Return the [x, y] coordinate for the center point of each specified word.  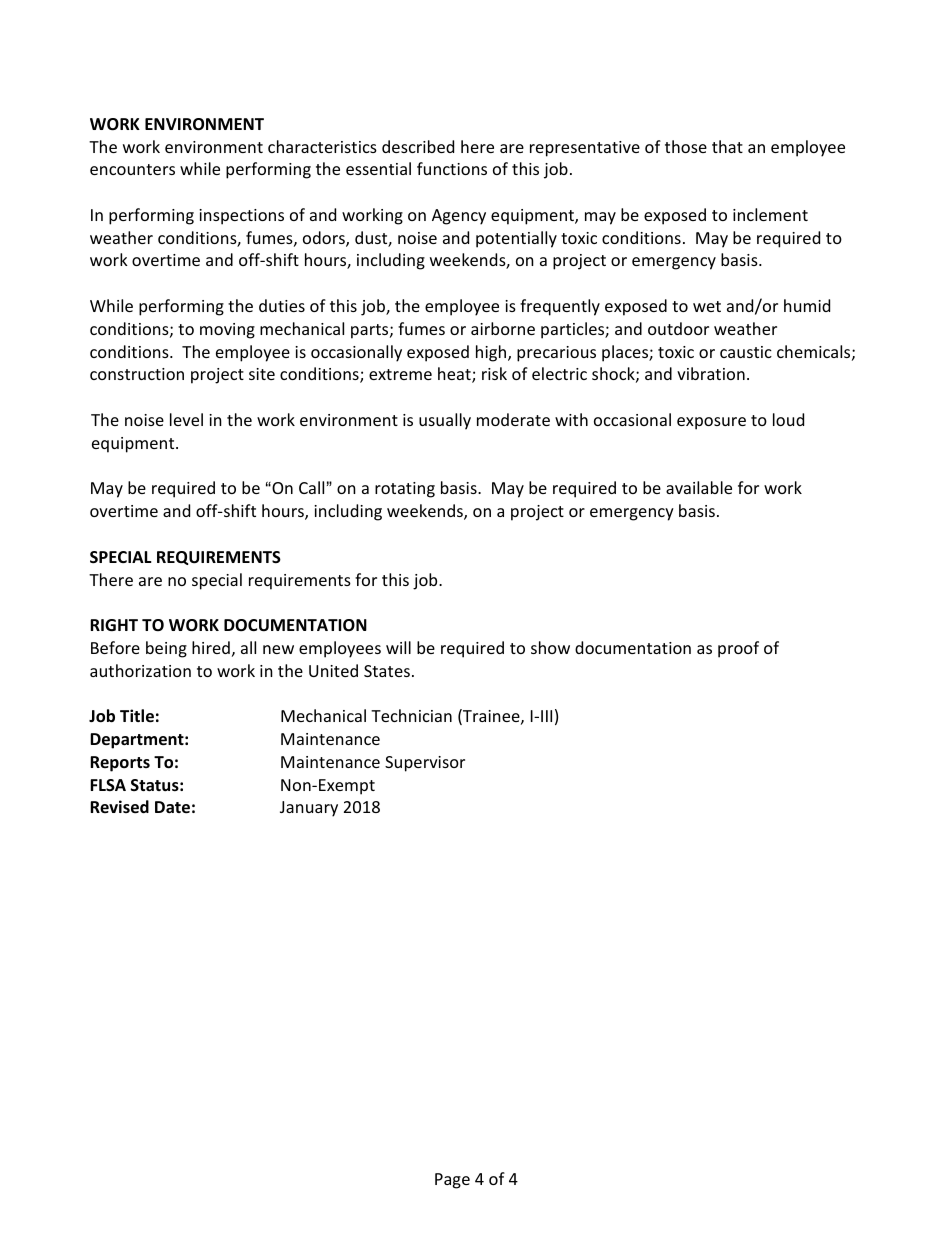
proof [738, 649]
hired [211, 647]
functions [452, 168]
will [398, 647]
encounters [132, 169]
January [309, 809]
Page [452, 1181]
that [727, 146]
